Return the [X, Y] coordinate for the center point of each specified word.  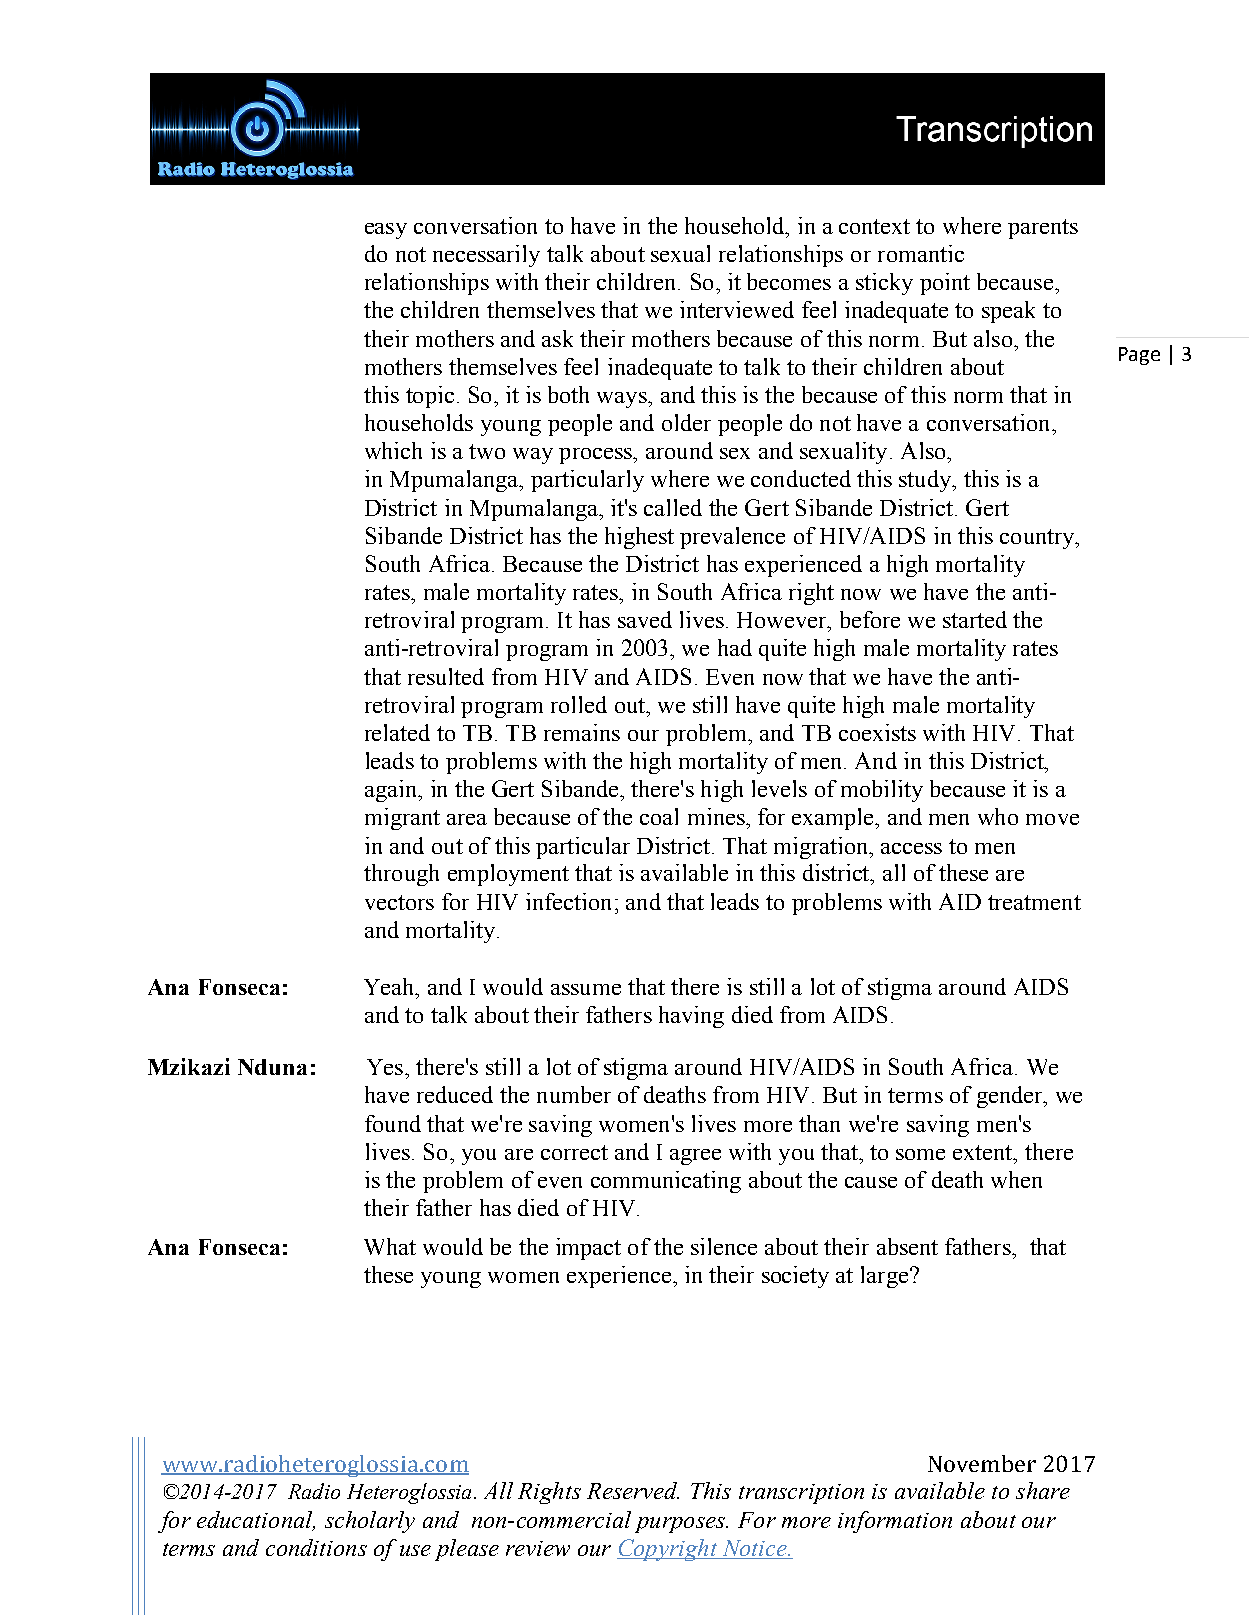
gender [1011, 1097]
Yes [385, 1067]
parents [1043, 229]
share [1043, 1490]
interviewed [737, 309]
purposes [681, 1525]
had [735, 647]
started [975, 619]
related [397, 732]
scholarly [370, 1522]
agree [695, 1157]
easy [386, 231]
